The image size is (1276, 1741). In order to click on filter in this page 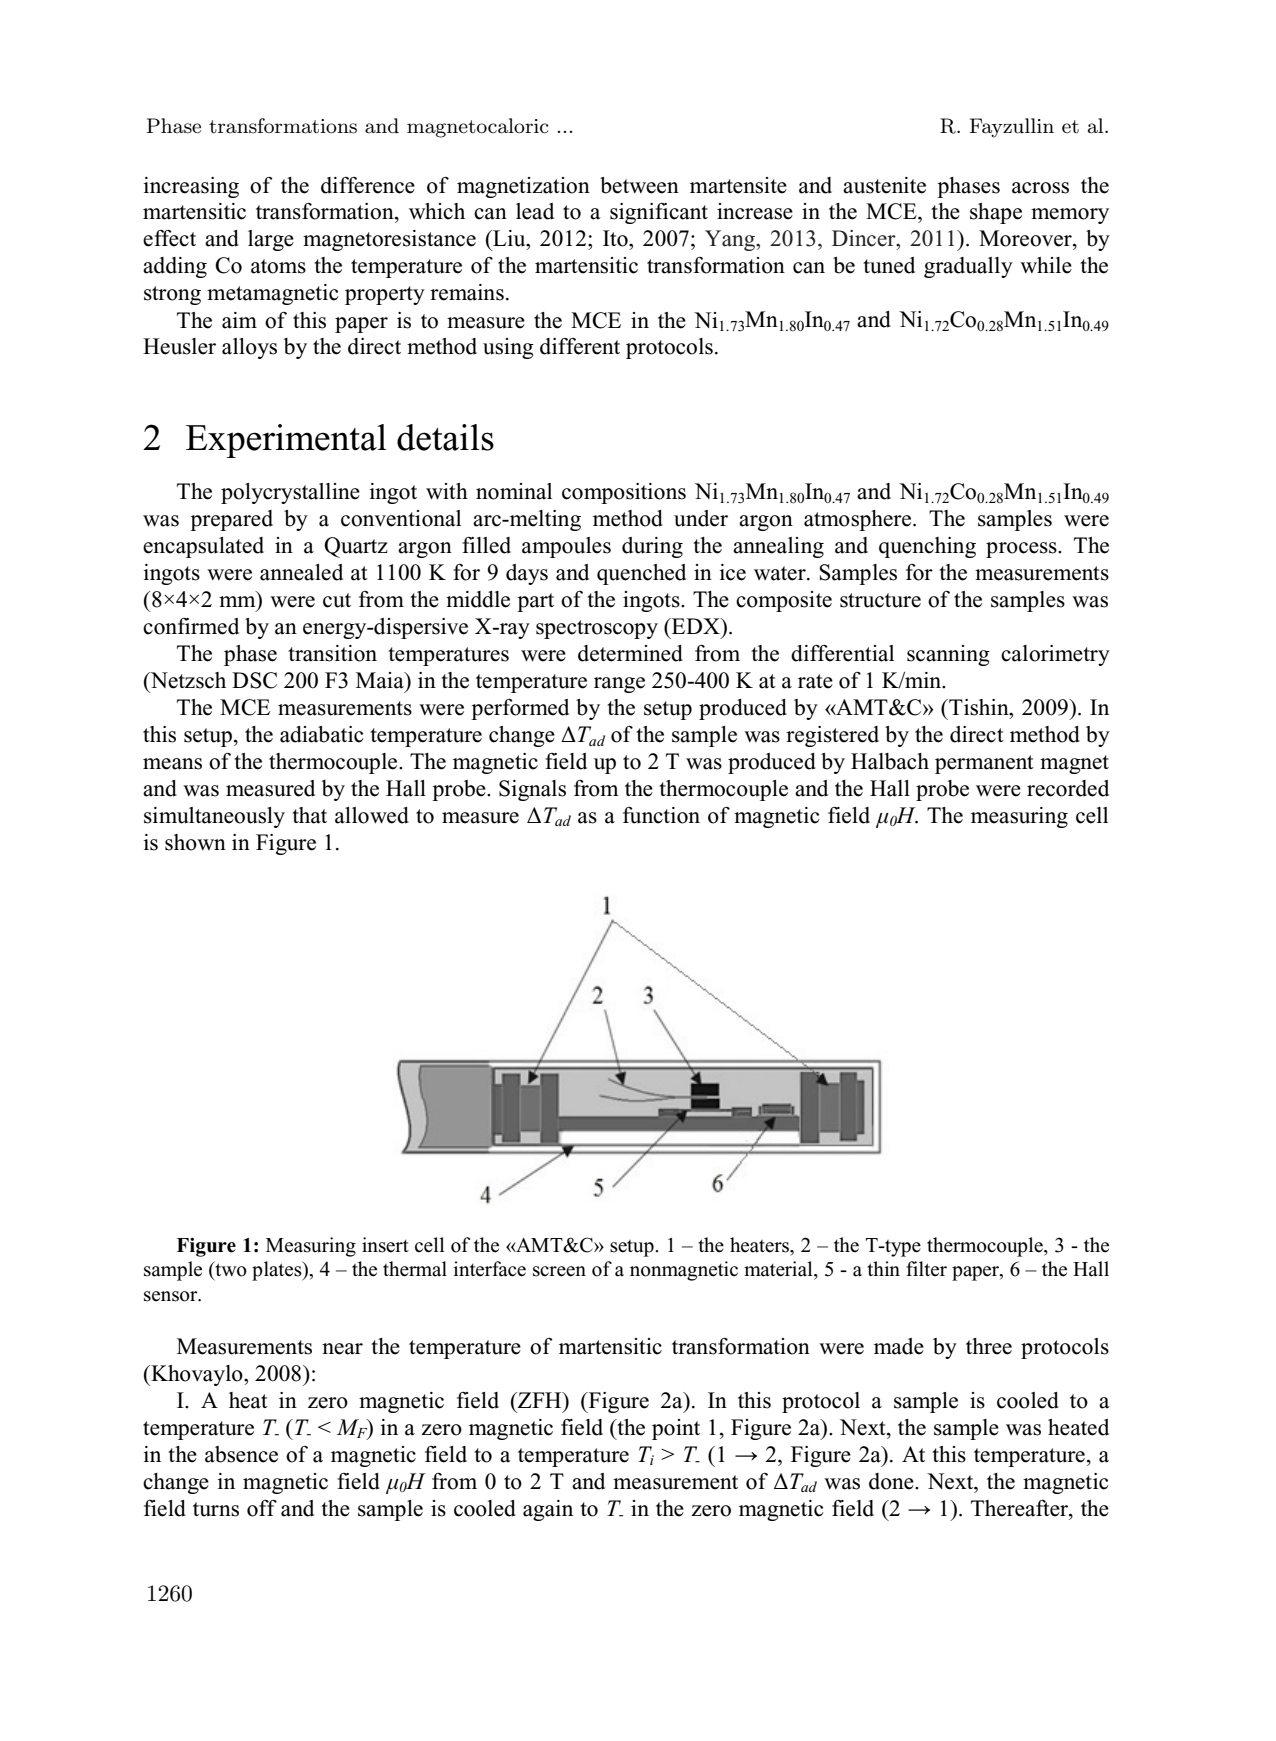, I will do `click(926, 1269)`.
